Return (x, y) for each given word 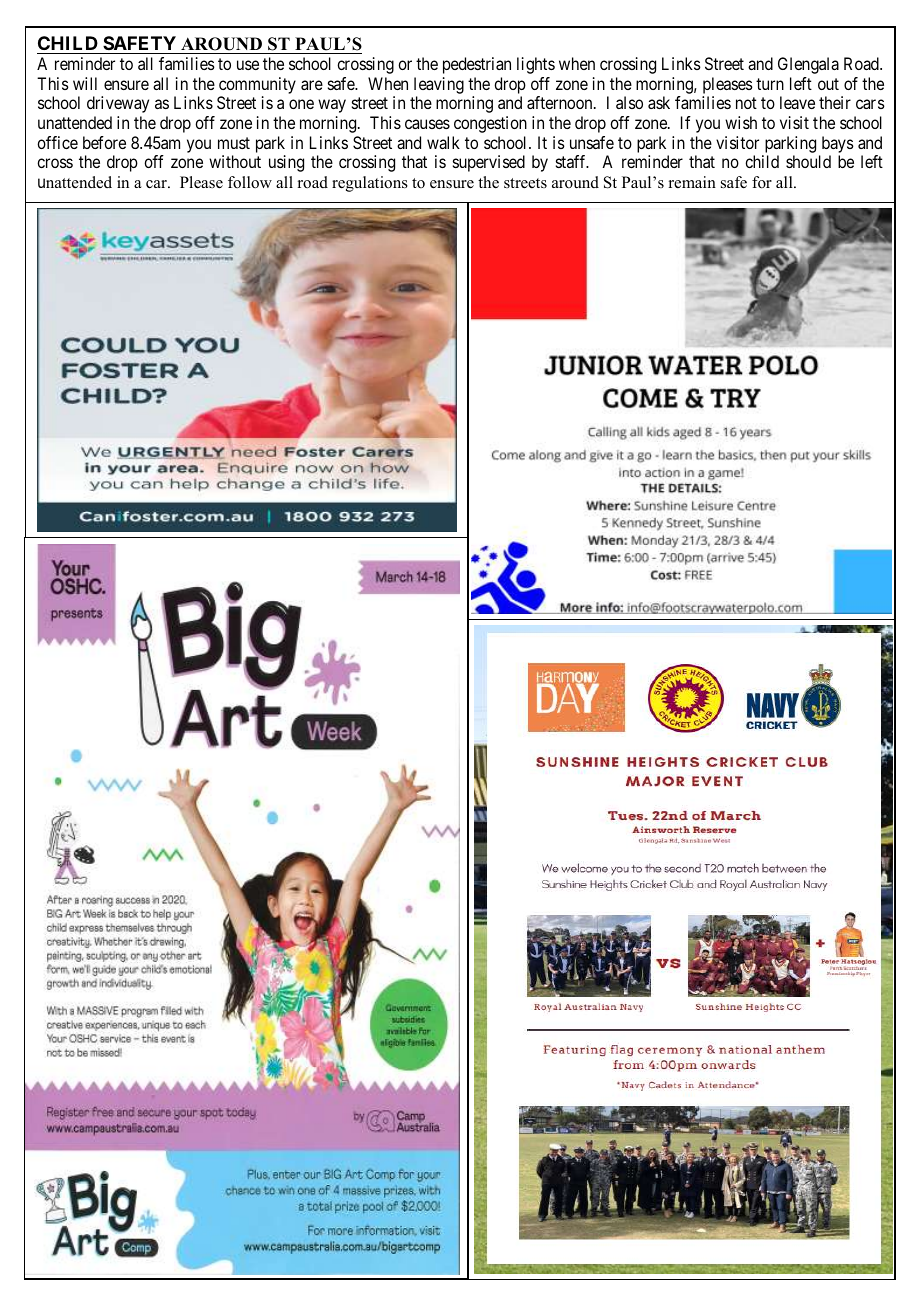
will (85, 83)
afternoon (561, 102)
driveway (118, 104)
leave (797, 102)
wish (741, 122)
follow (250, 182)
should (808, 161)
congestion (490, 124)
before (104, 142)
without (235, 161)
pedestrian (477, 65)
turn (770, 84)
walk (443, 142)
